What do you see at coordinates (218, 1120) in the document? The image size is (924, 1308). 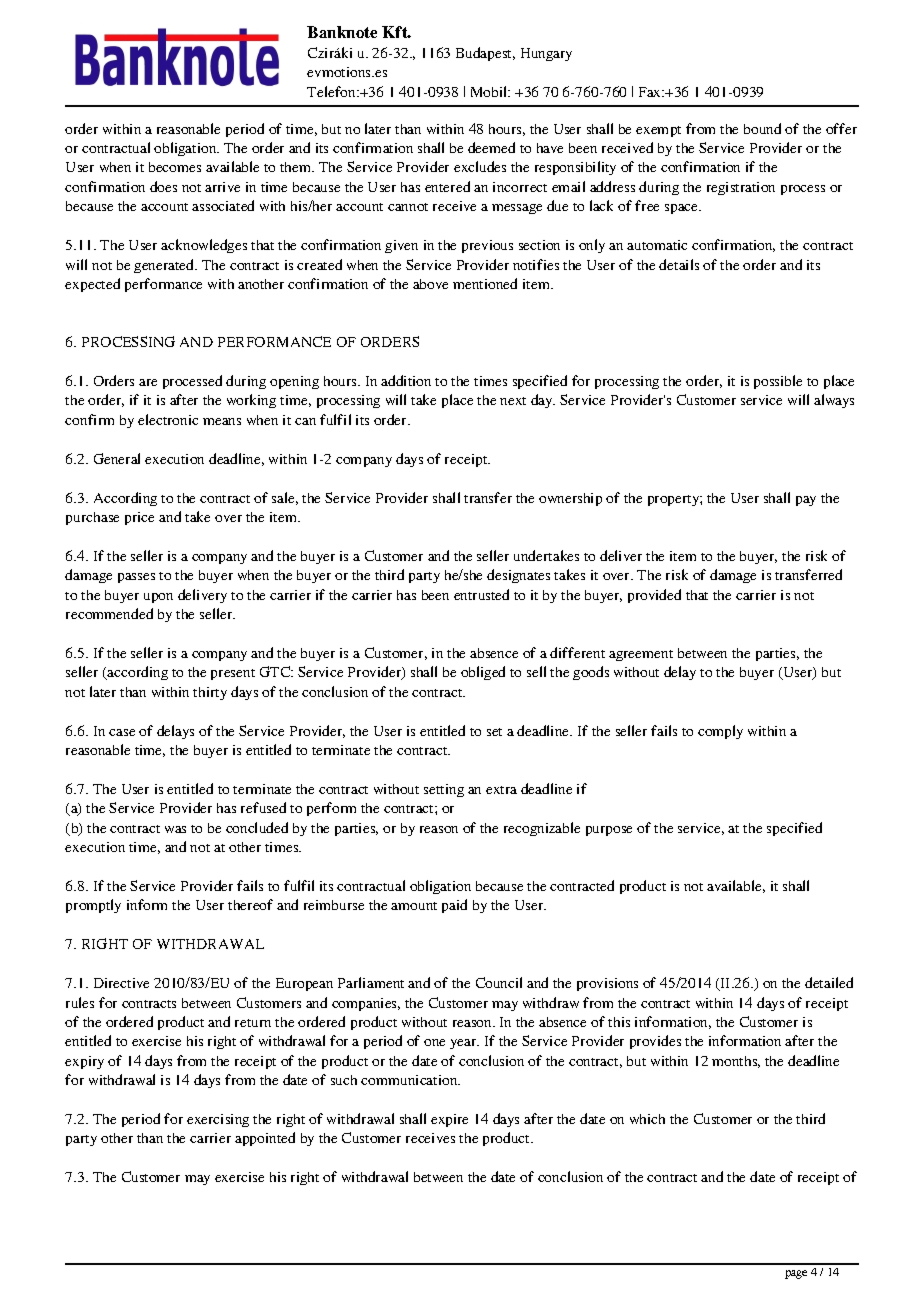 I see `exercising` at bounding box center [218, 1120].
